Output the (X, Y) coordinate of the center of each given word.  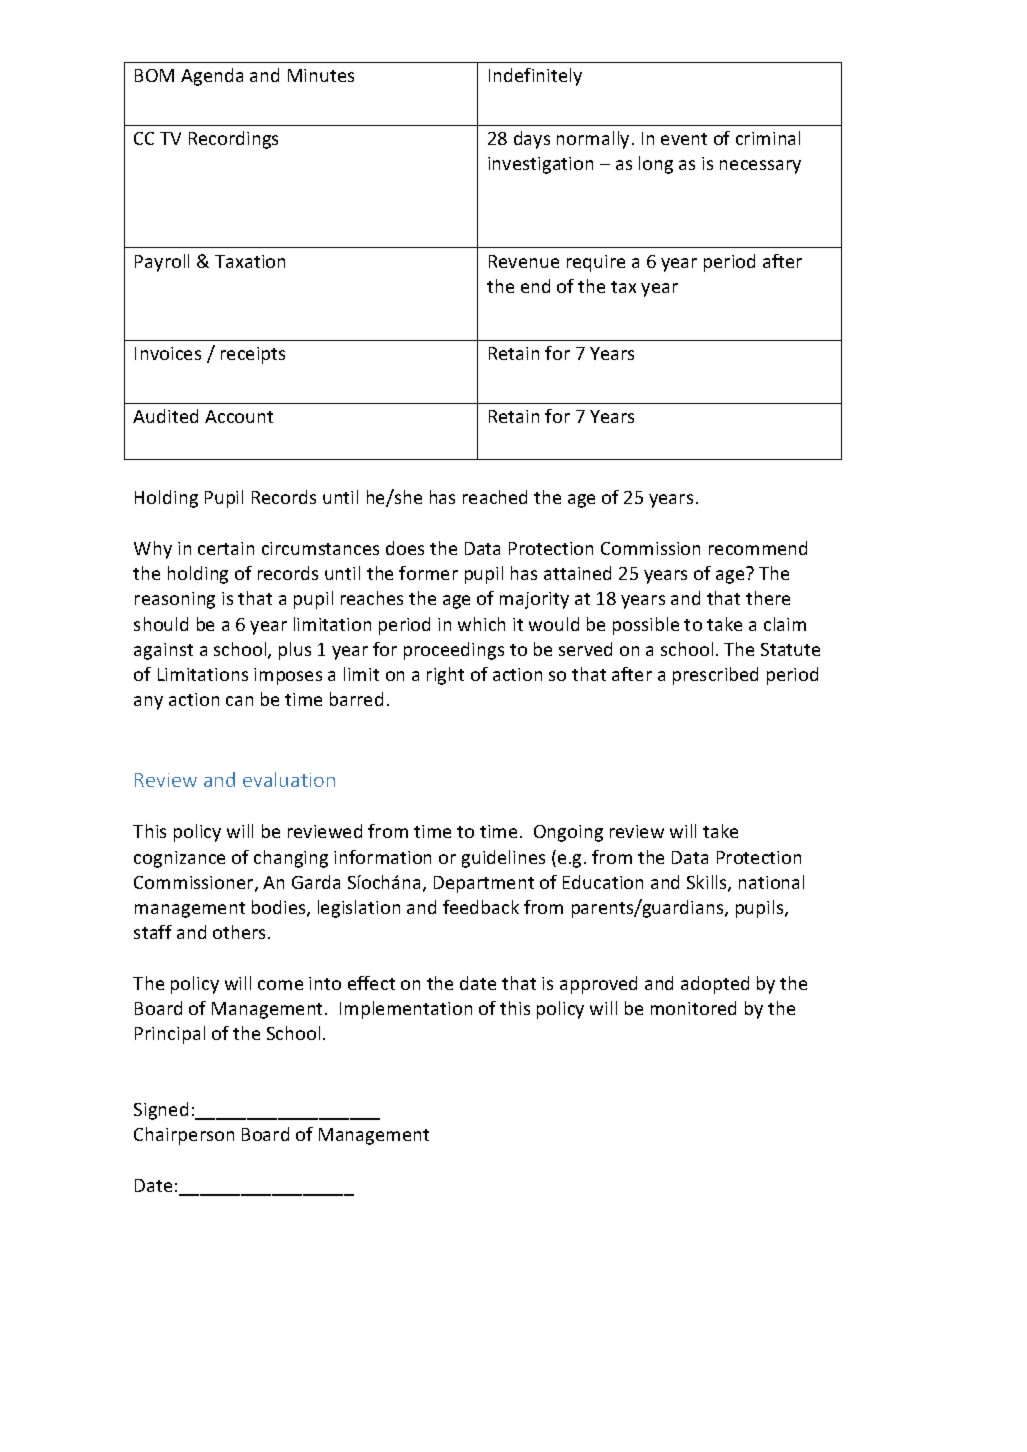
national (771, 882)
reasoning (175, 600)
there (768, 598)
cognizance (179, 859)
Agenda (212, 77)
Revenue (524, 261)
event (684, 139)
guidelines (503, 859)
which (481, 624)
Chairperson (184, 1136)
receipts (253, 355)
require (596, 263)
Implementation (406, 1010)
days (532, 140)
